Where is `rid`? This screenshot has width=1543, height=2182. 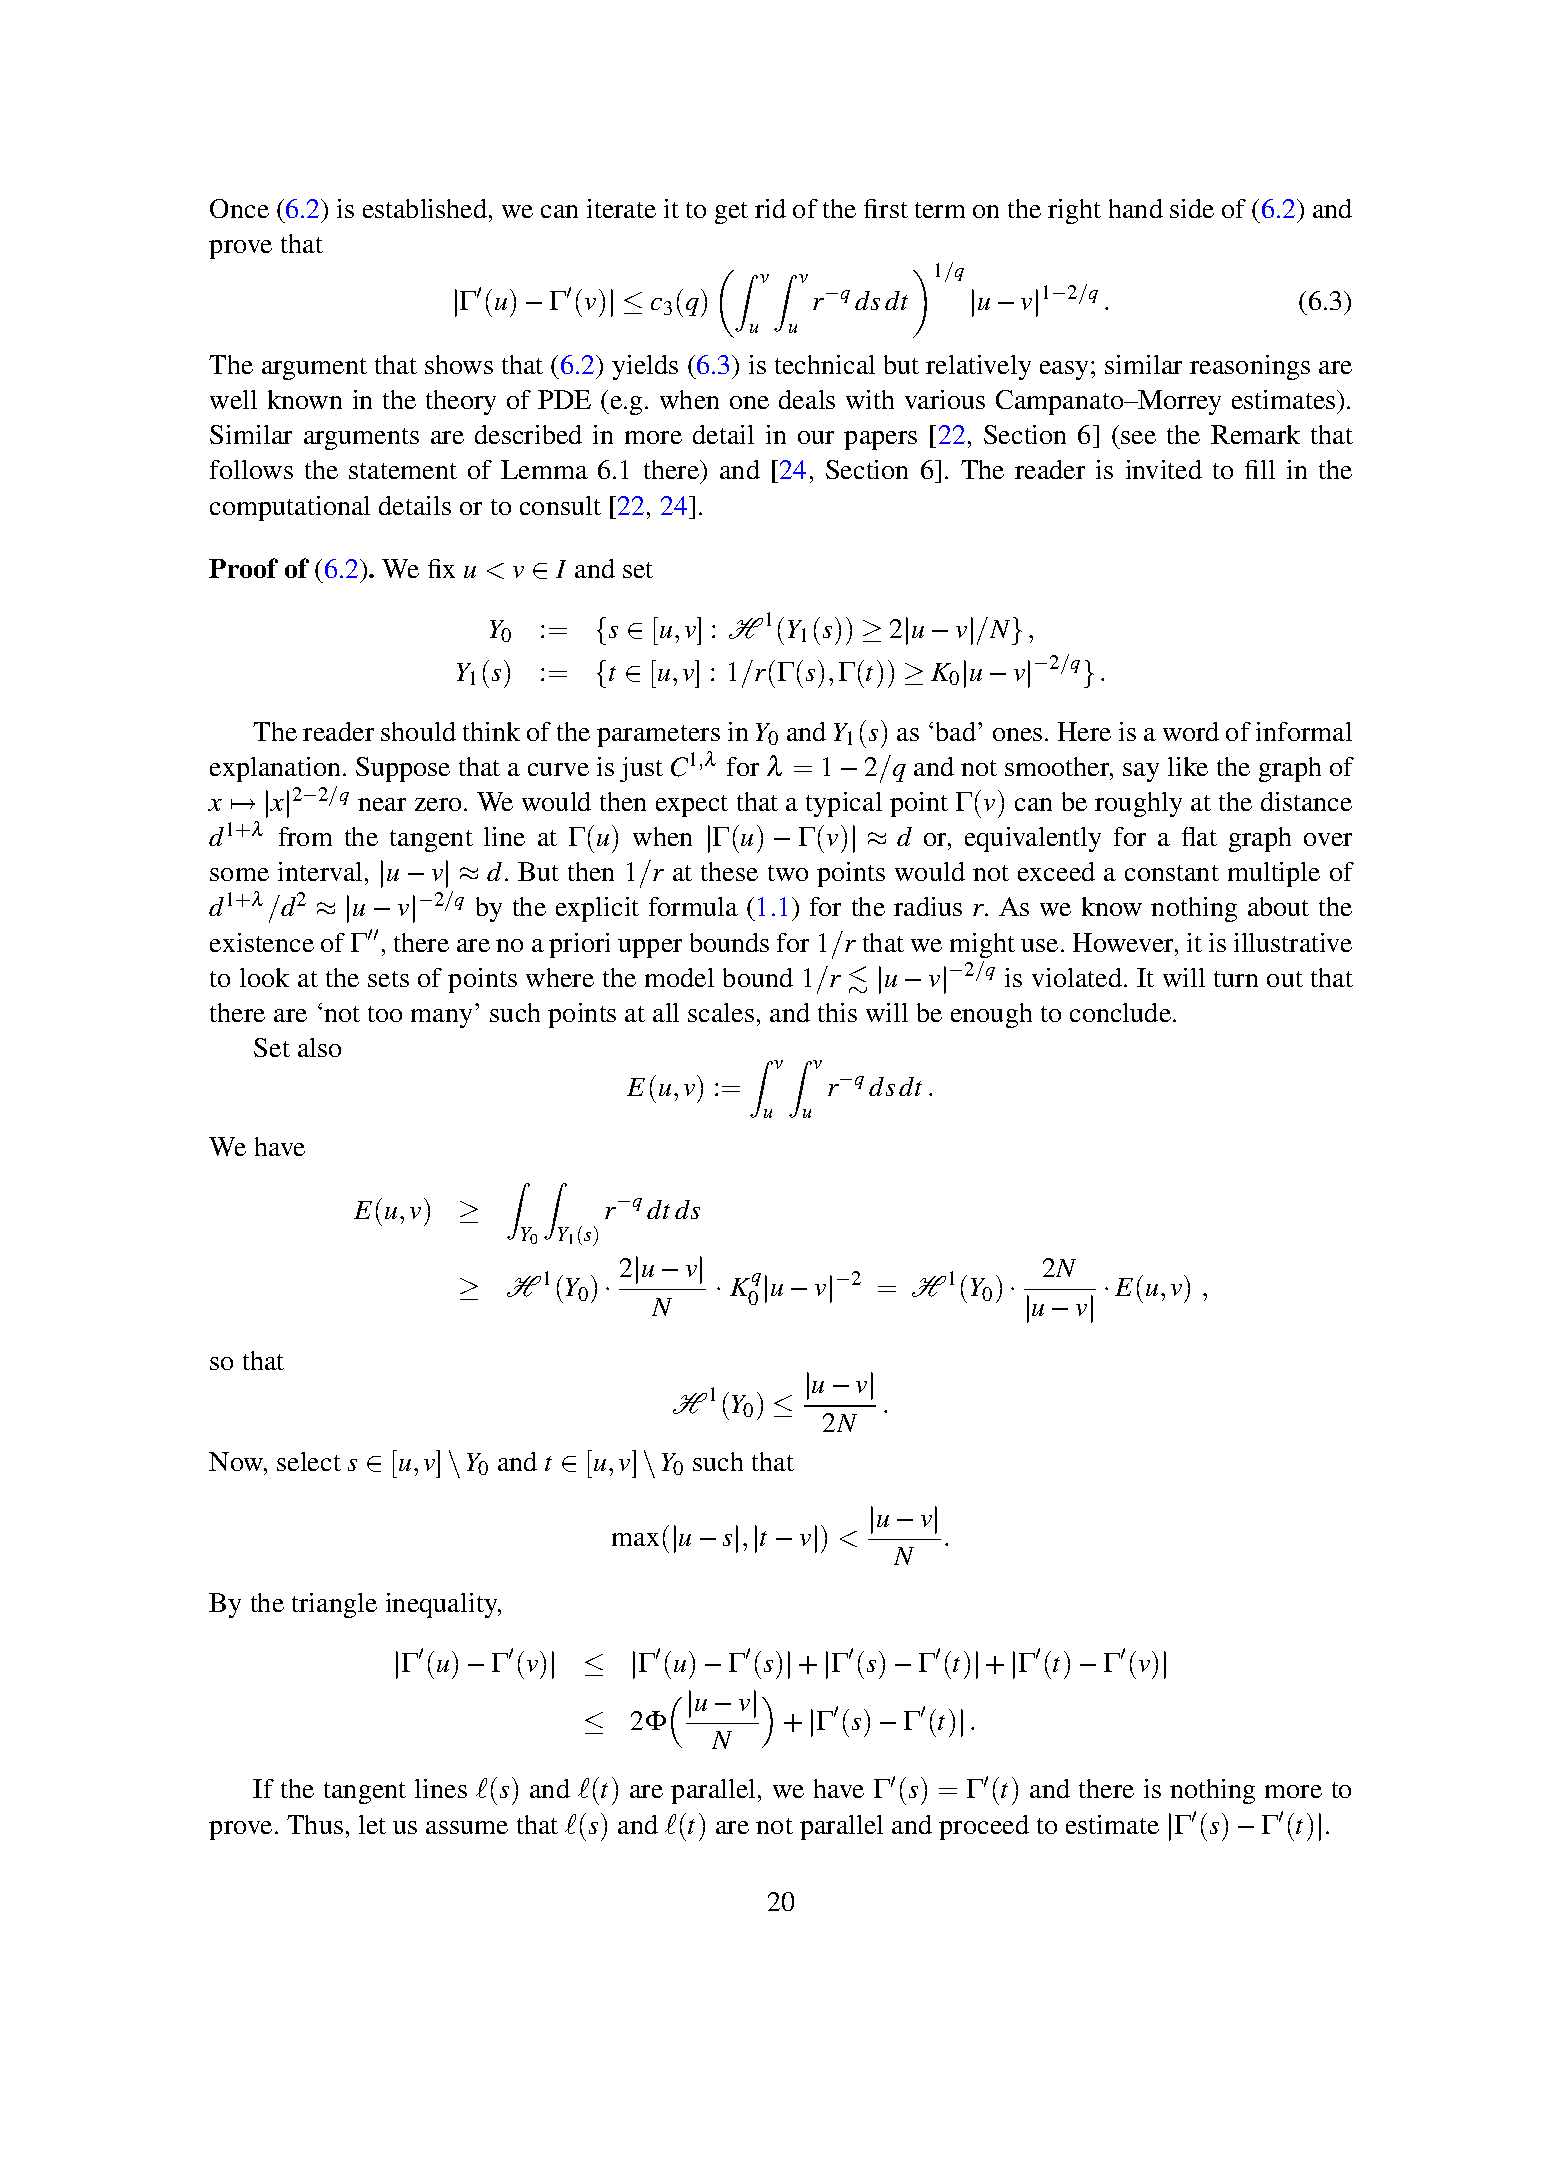
rid is located at coordinates (770, 208).
